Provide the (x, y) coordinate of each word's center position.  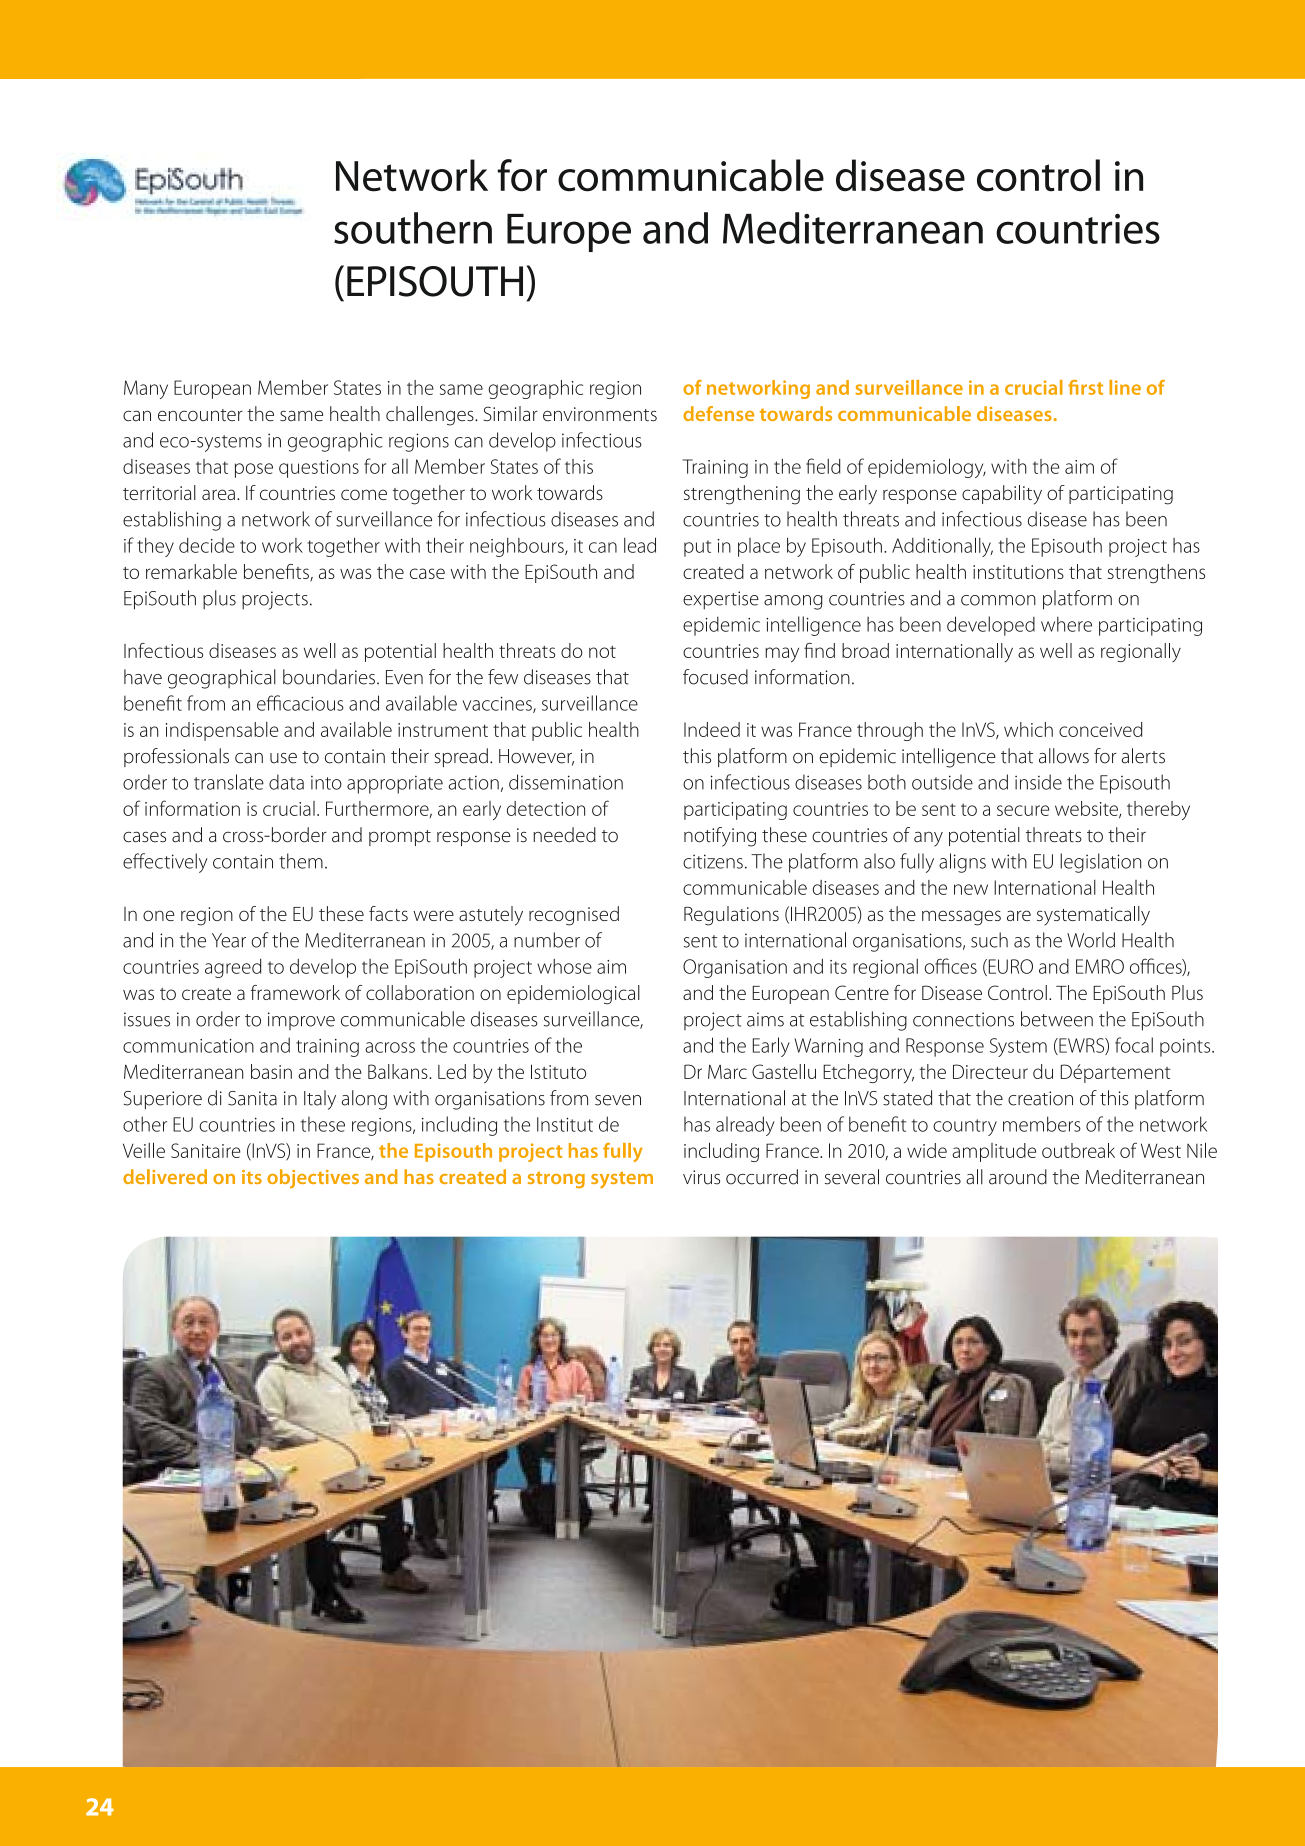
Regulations (731, 916)
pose (254, 470)
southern (413, 228)
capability (1002, 495)
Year (229, 940)
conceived (1100, 729)
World (1091, 940)
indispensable (222, 731)
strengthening (742, 495)
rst (1092, 388)
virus (701, 1177)
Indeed (712, 729)
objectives (313, 1179)
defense (718, 413)
